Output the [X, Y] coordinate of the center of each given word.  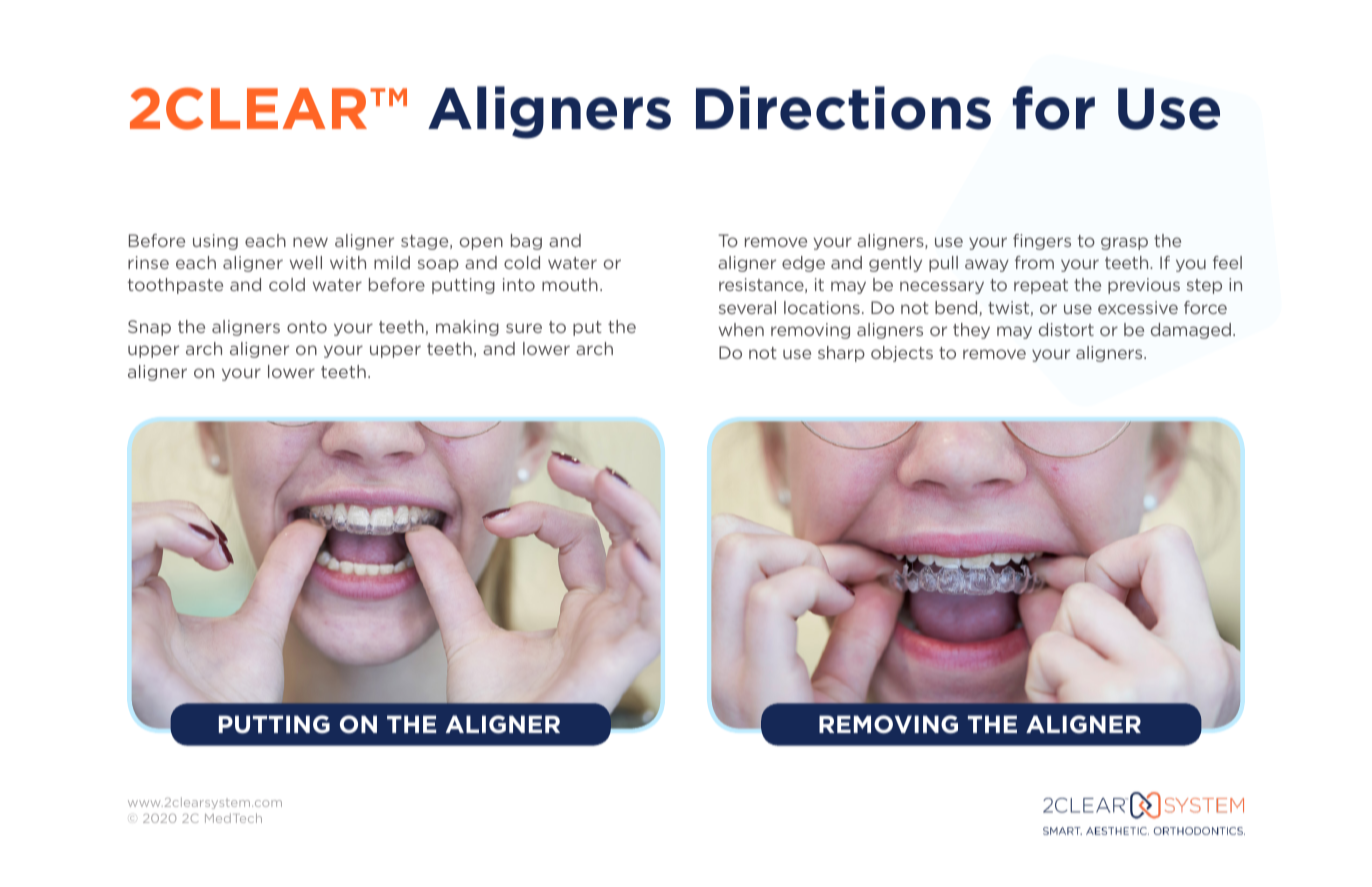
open [481, 243]
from [1034, 262]
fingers [1042, 242]
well [306, 262]
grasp [1124, 243]
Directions [843, 108]
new [310, 242]
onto [307, 327]
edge [803, 264]
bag [526, 242]
